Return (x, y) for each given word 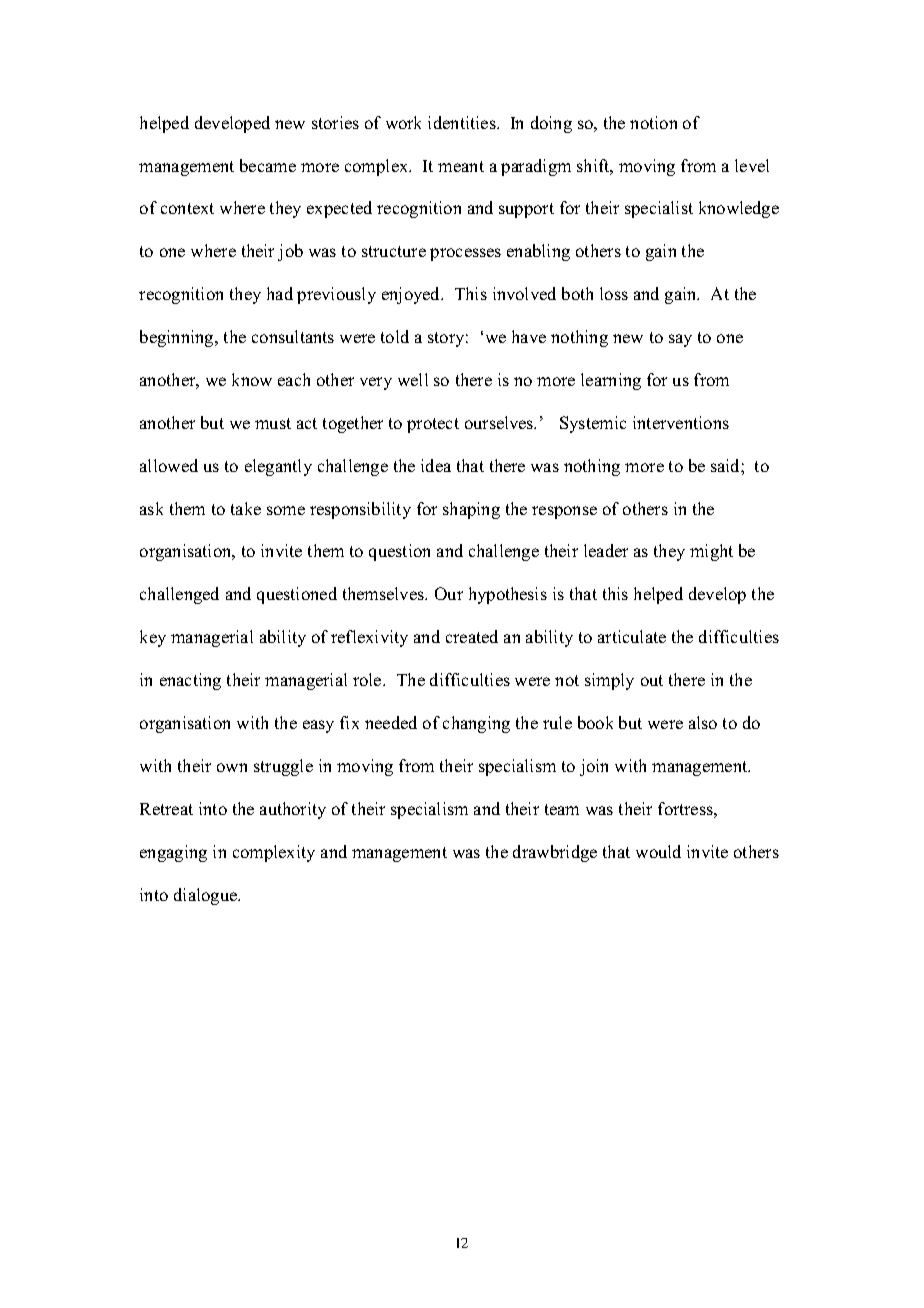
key (153, 638)
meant (461, 166)
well (413, 379)
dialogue (207, 896)
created (472, 636)
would (658, 851)
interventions (681, 422)
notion (653, 122)
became (268, 165)
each (294, 379)
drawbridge (555, 853)
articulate (632, 636)
